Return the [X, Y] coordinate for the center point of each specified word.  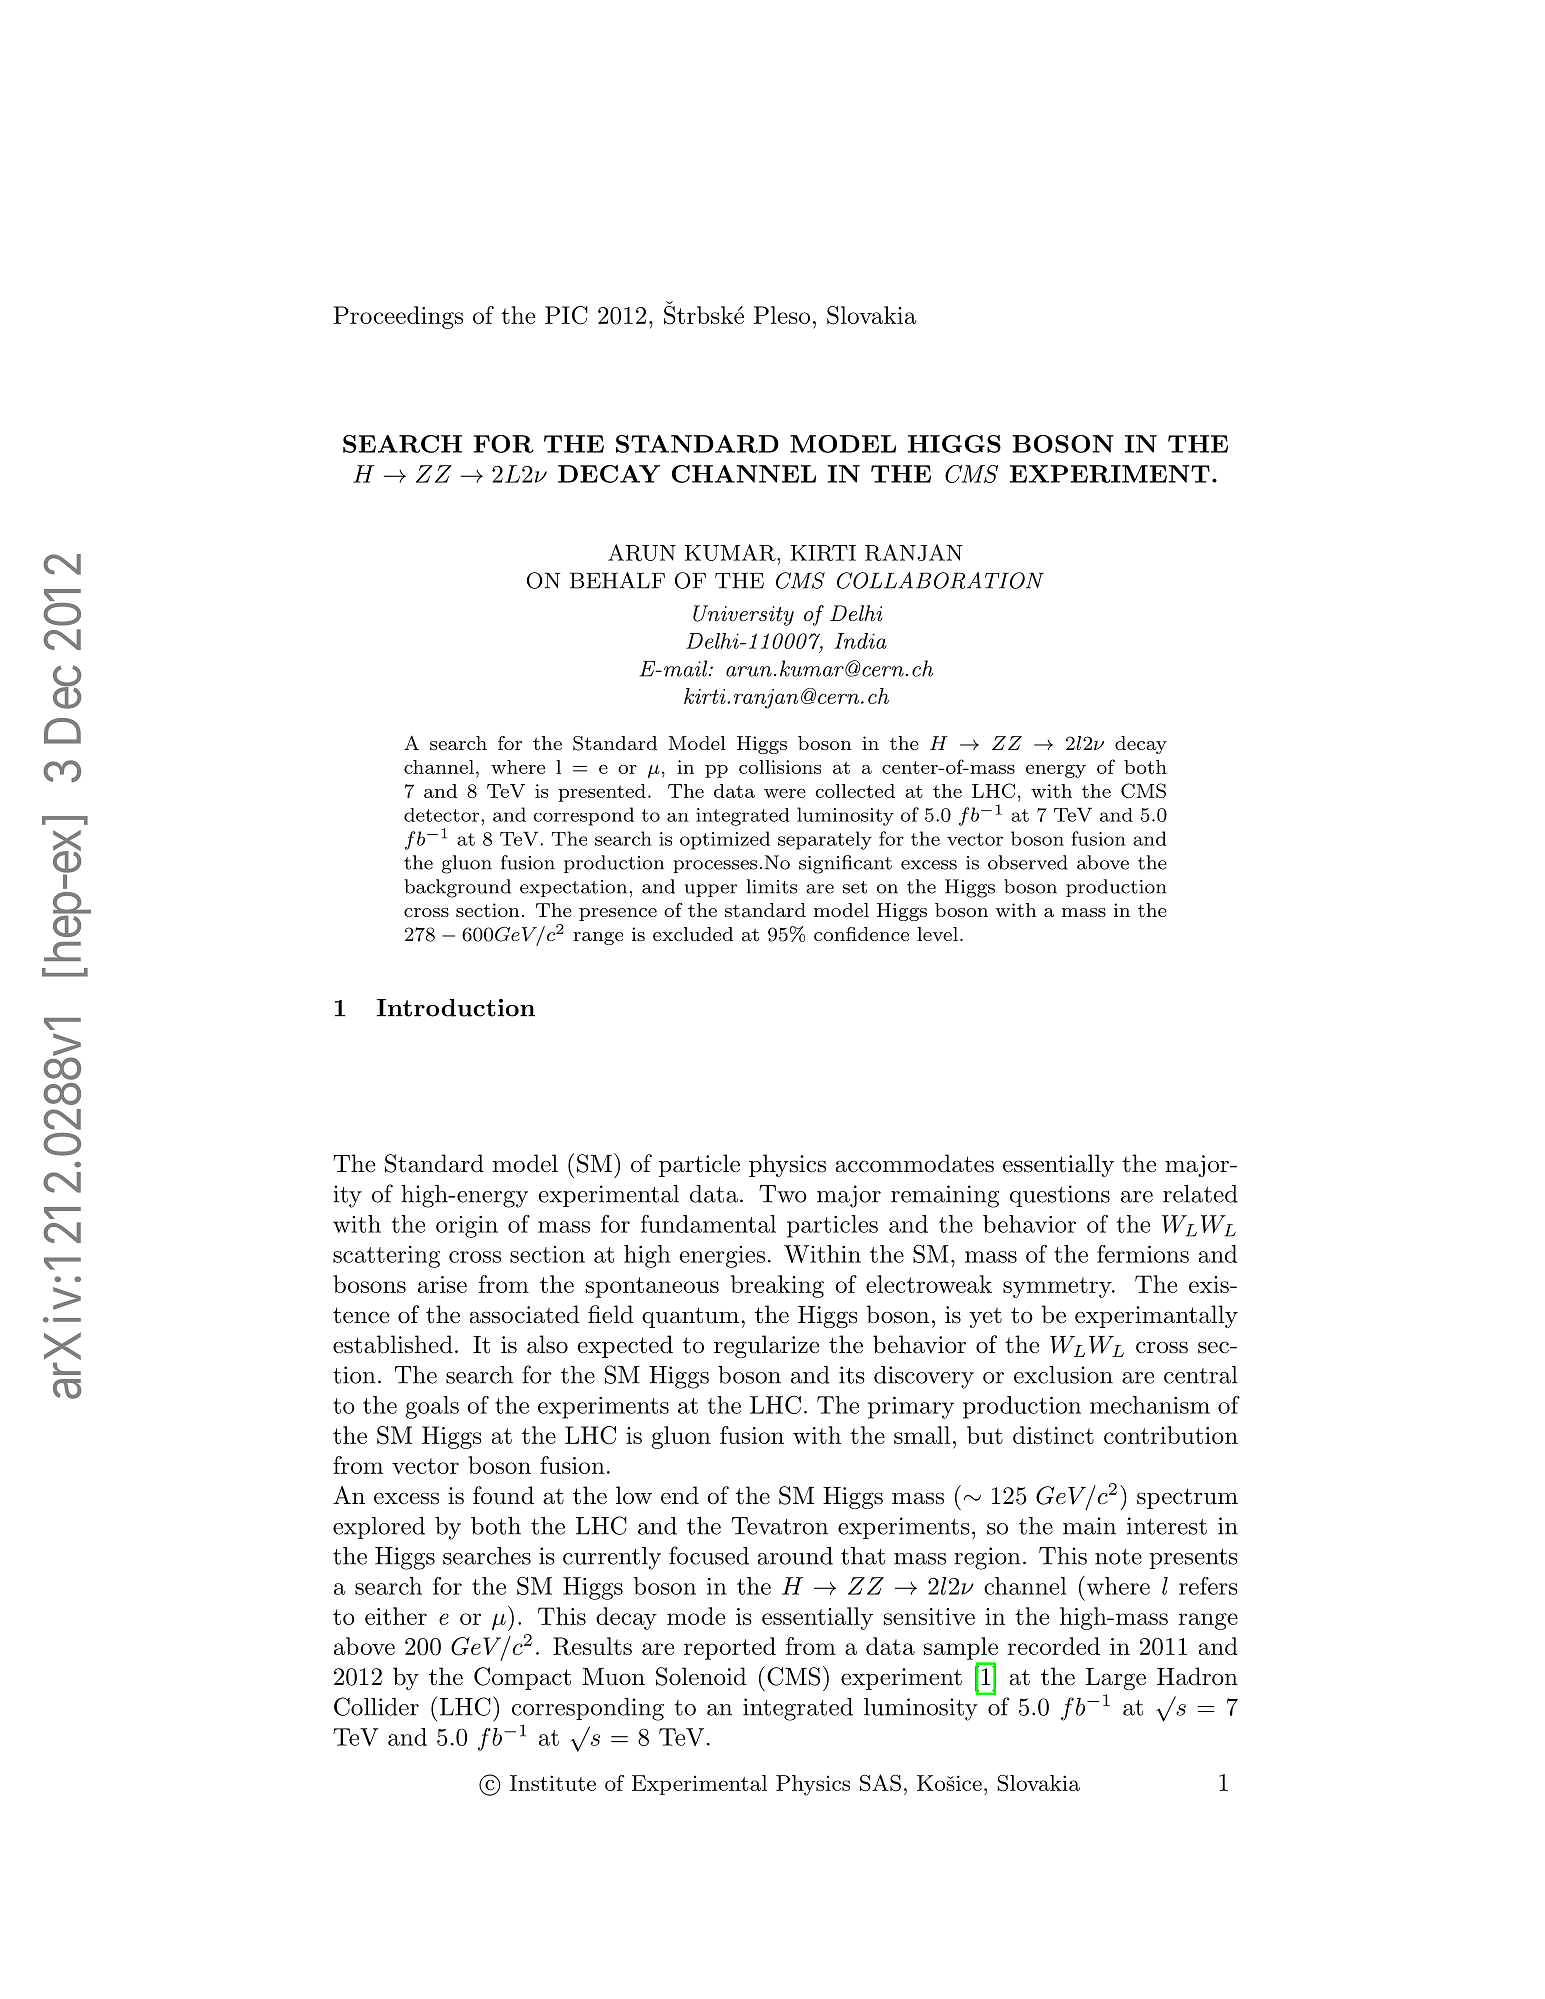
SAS [880, 1783]
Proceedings [398, 317]
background [457, 888]
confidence [861, 934]
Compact [522, 1678]
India [860, 641]
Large [1116, 1679]
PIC [566, 315]
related [1200, 1194]
